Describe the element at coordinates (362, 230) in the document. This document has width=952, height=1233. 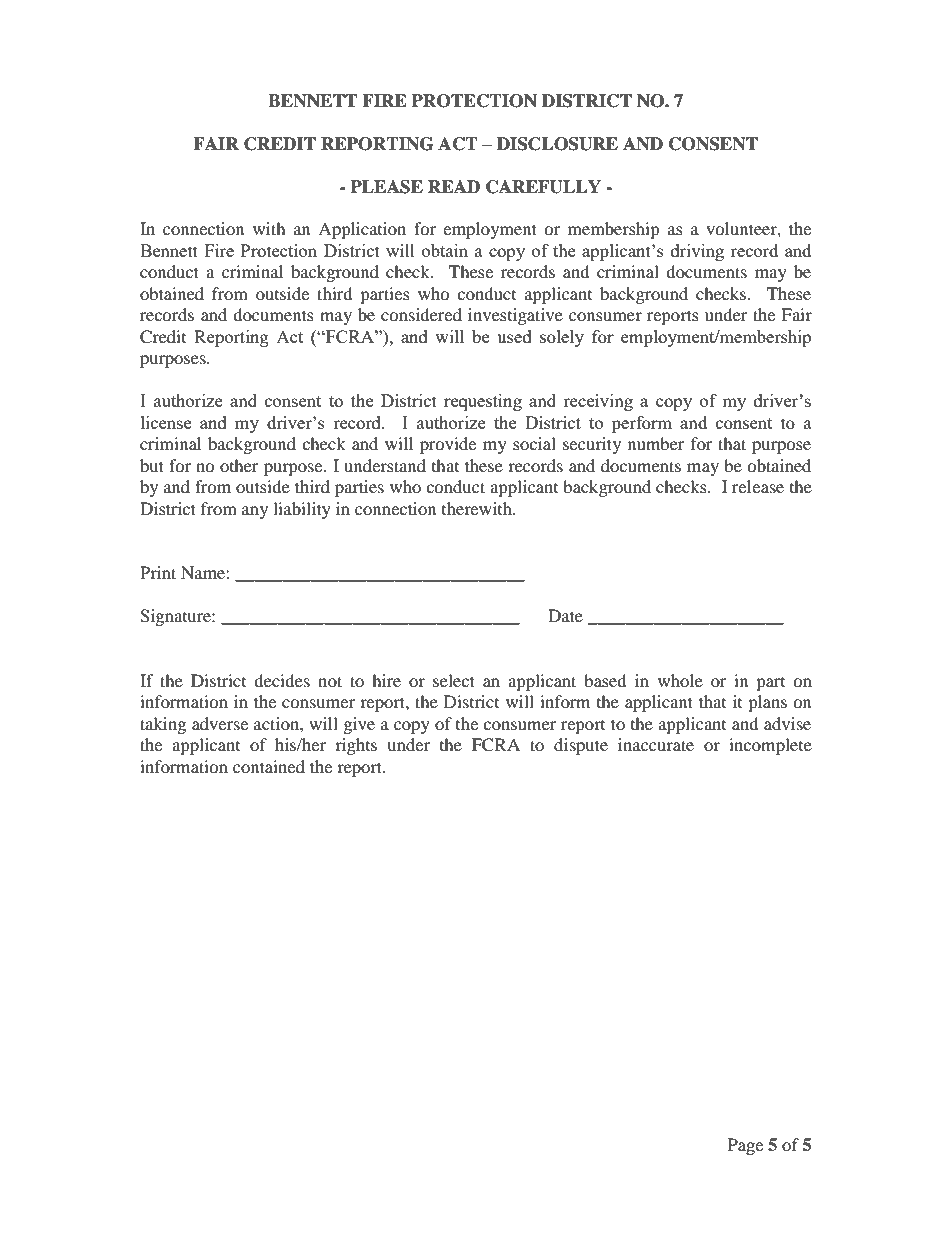
I see `Application` at that location.
